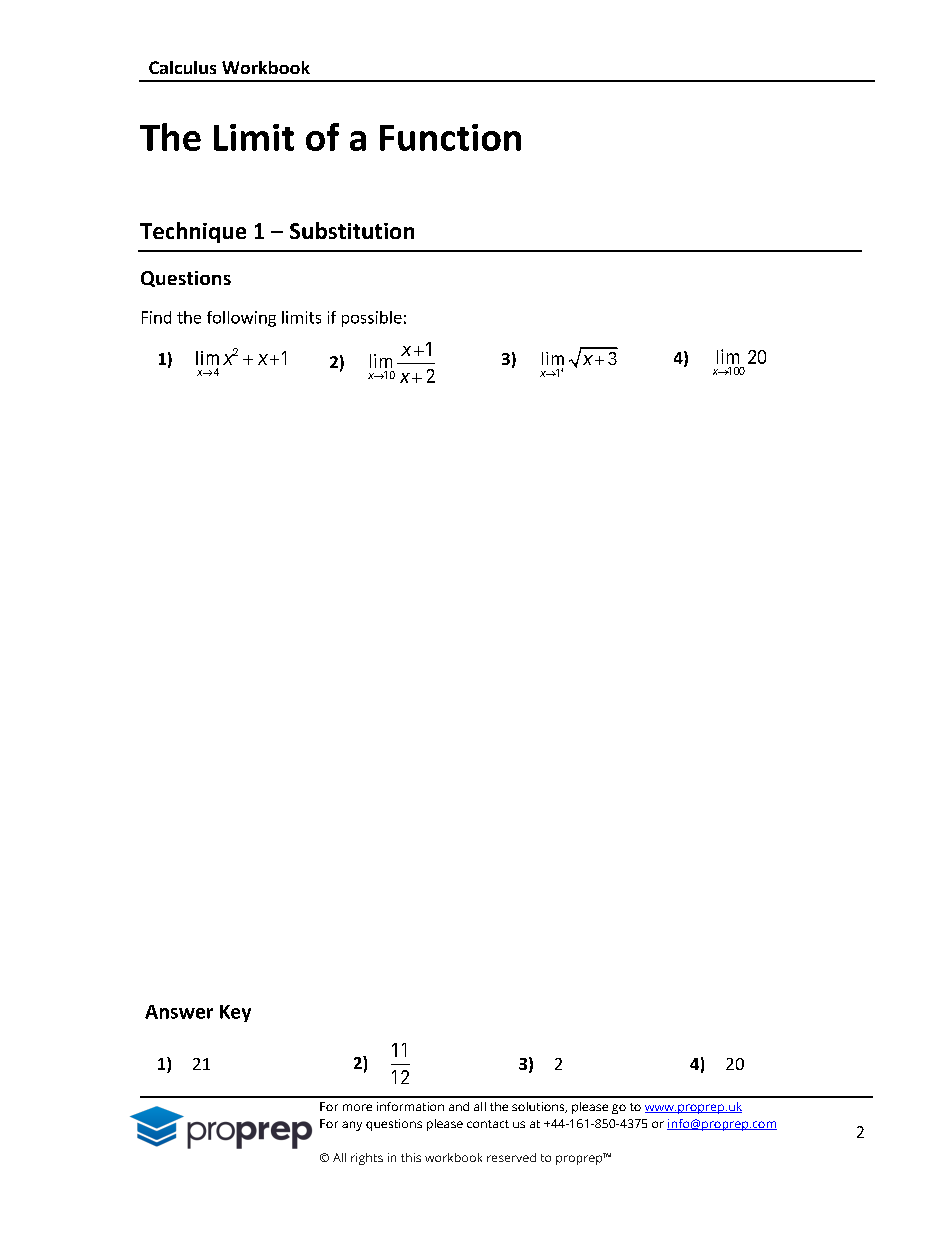 This image has height=1233, width=952. I want to click on contact, so click(488, 1124).
